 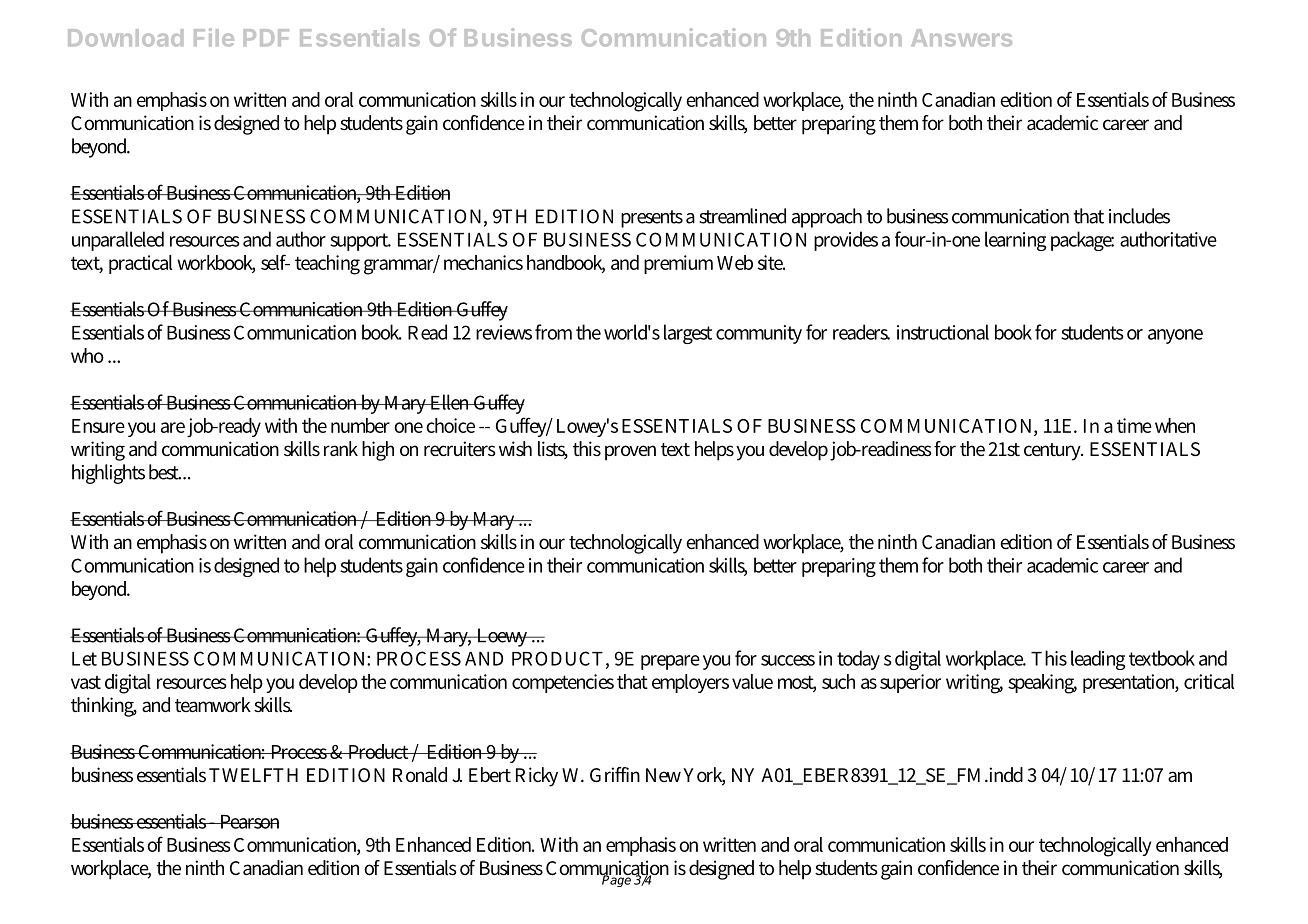 I want to click on includes, so click(x=1139, y=216).
